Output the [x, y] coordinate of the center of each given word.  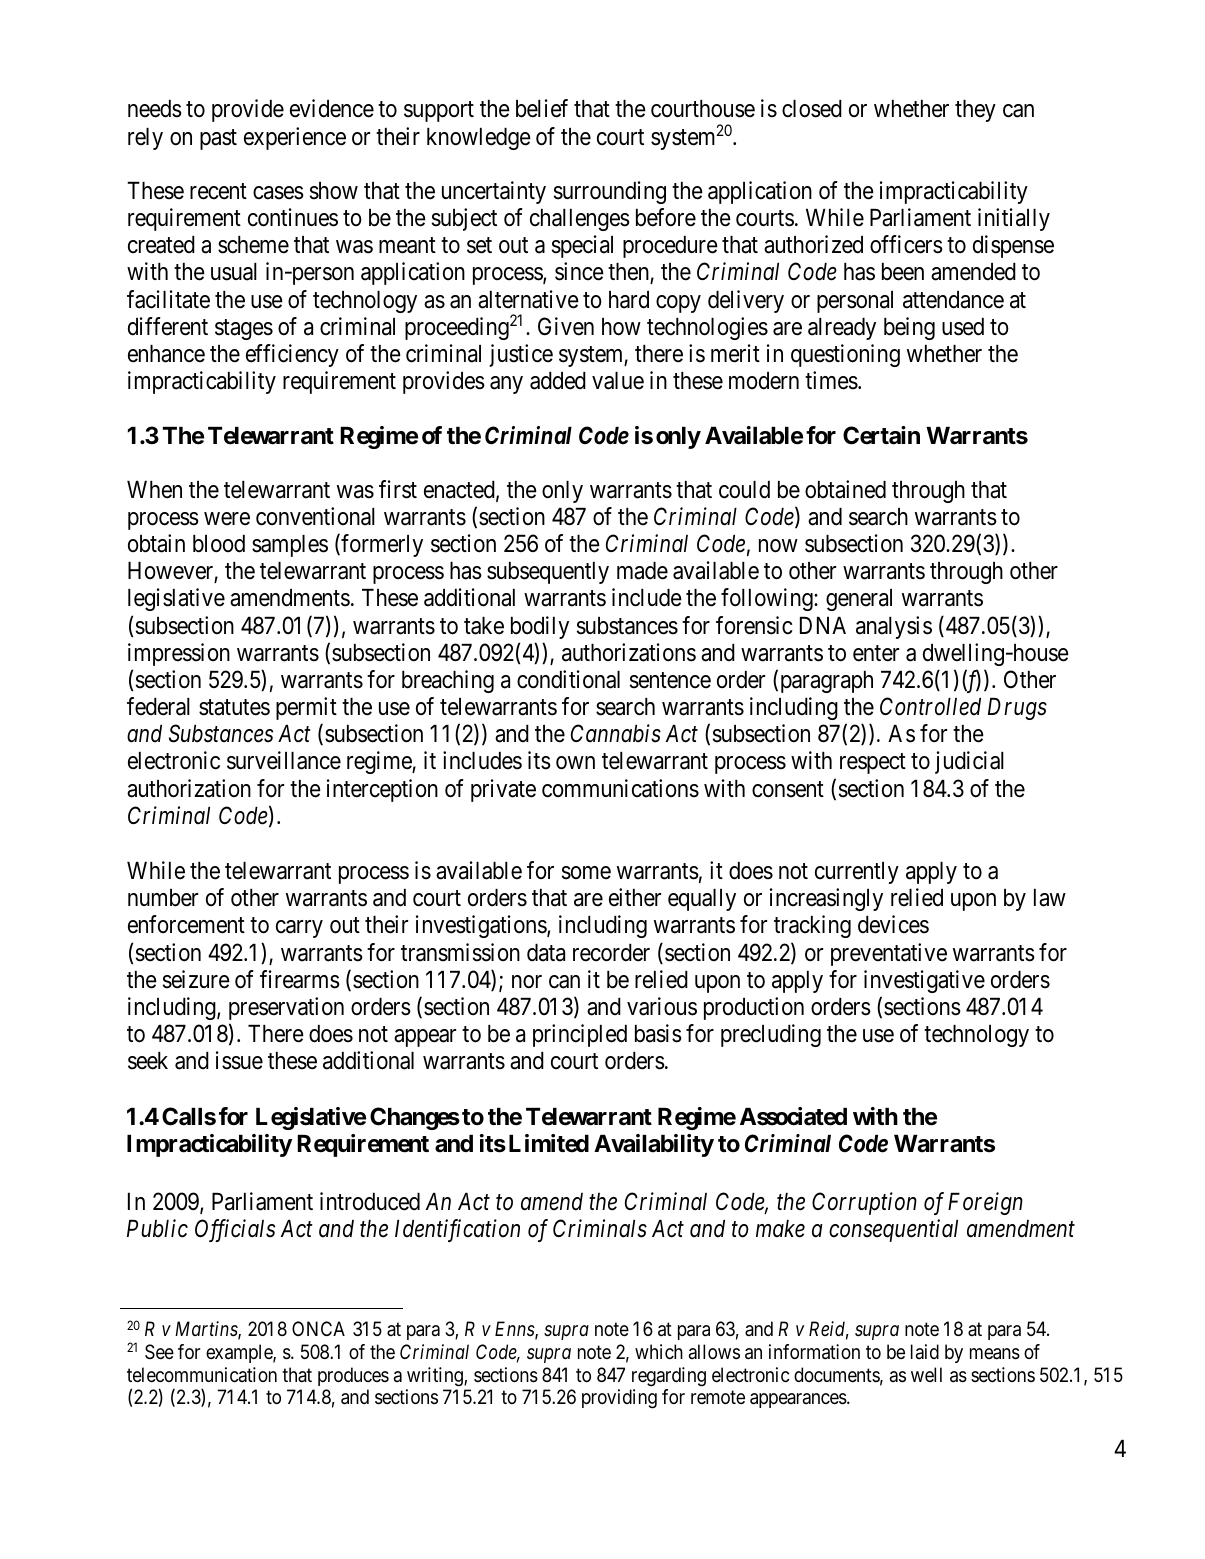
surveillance [284, 760]
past [218, 139]
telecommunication [202, 1375]
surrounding [610, 192]
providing [619, 1399]
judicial [969, 762]
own [575, 763]
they [975, 111]
